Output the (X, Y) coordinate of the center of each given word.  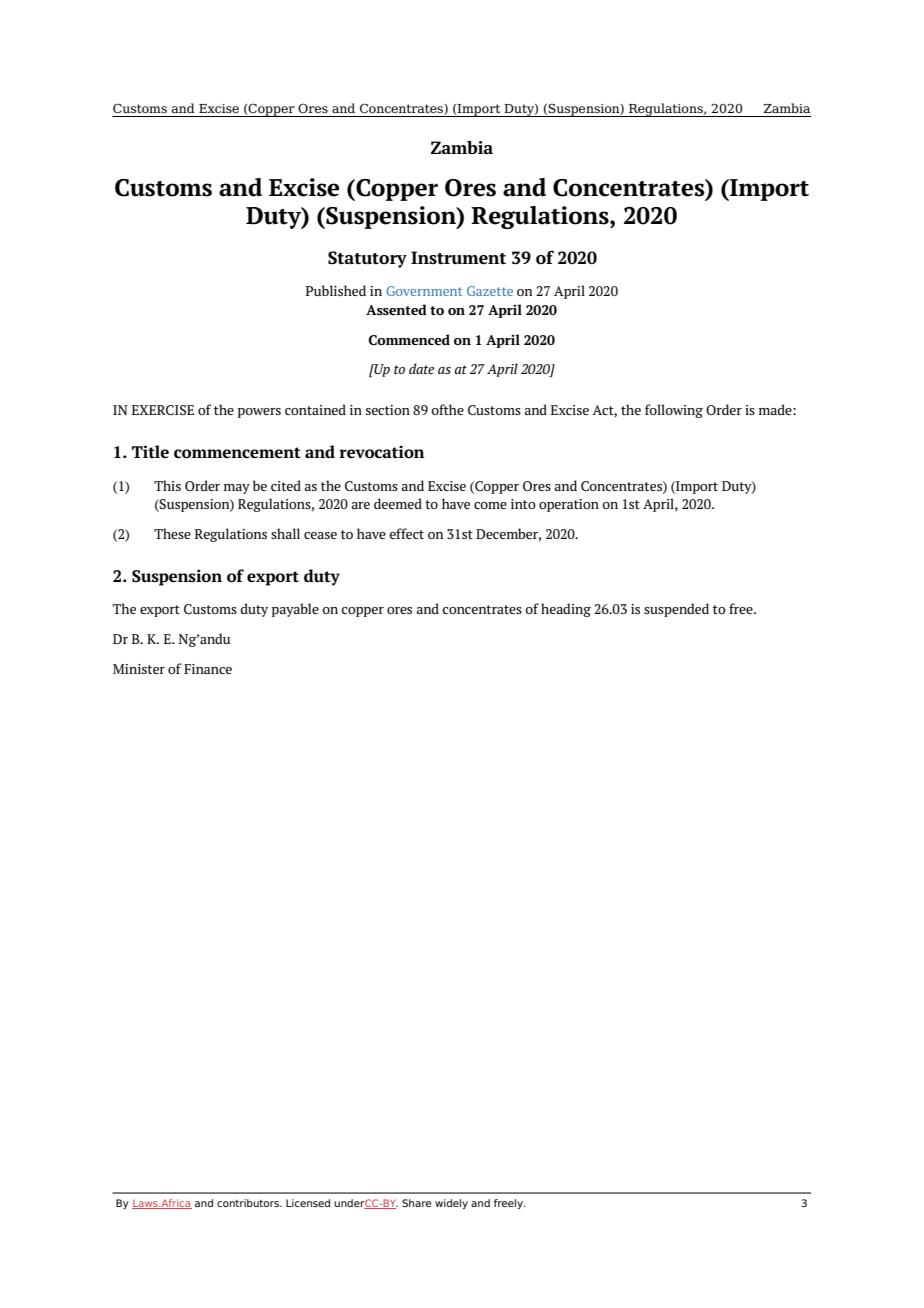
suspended (676, 610)
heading (566, 610)
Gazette (490, 291)
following (674, 411)
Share (416, 1203)
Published (336, 290)
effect (406, 533)
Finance (208, 669)
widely (451, 1204)
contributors (249, 1203)
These (172, 533)
